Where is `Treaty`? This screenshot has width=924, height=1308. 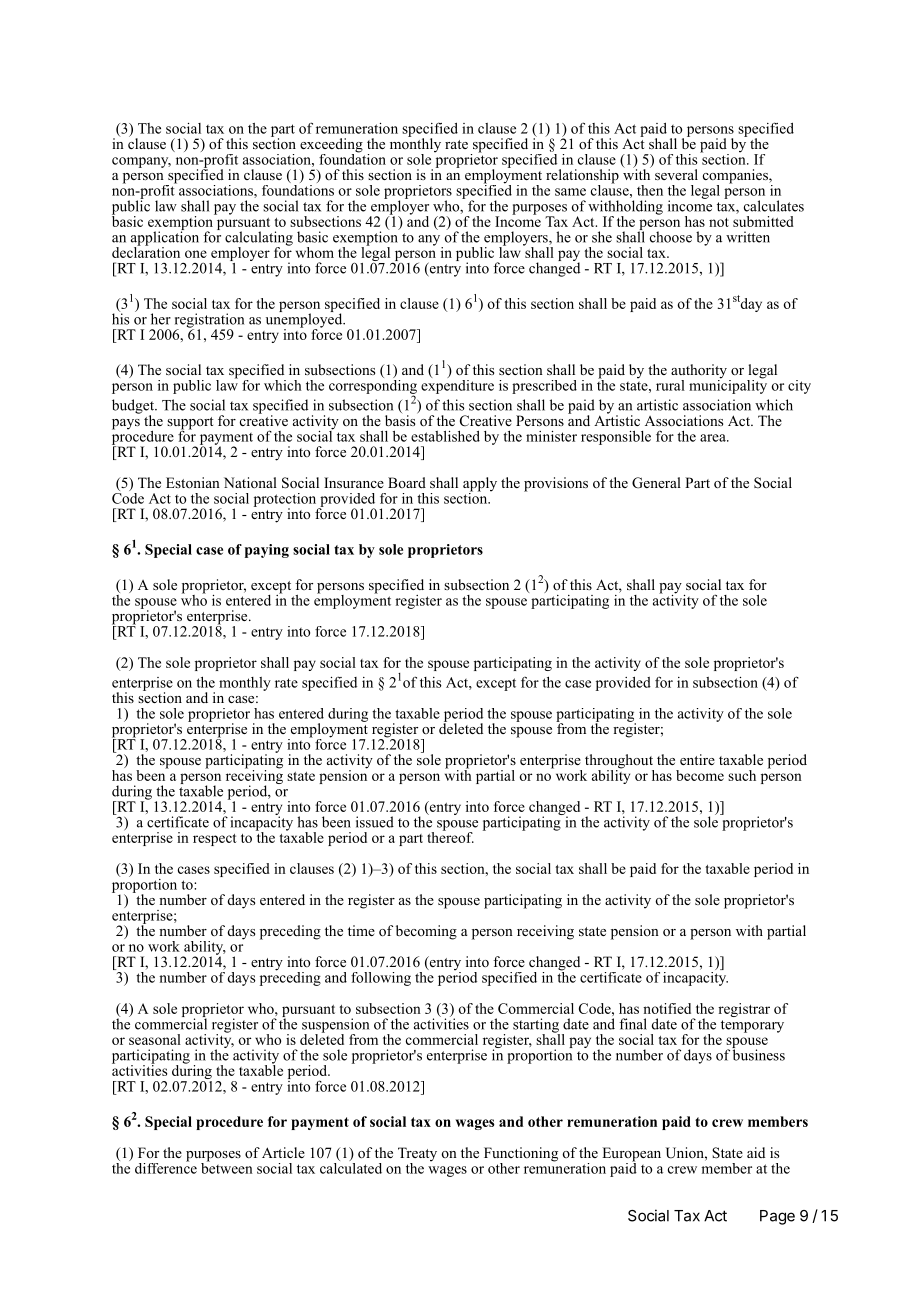
Treaty is located at coordinates (417, 1155).
